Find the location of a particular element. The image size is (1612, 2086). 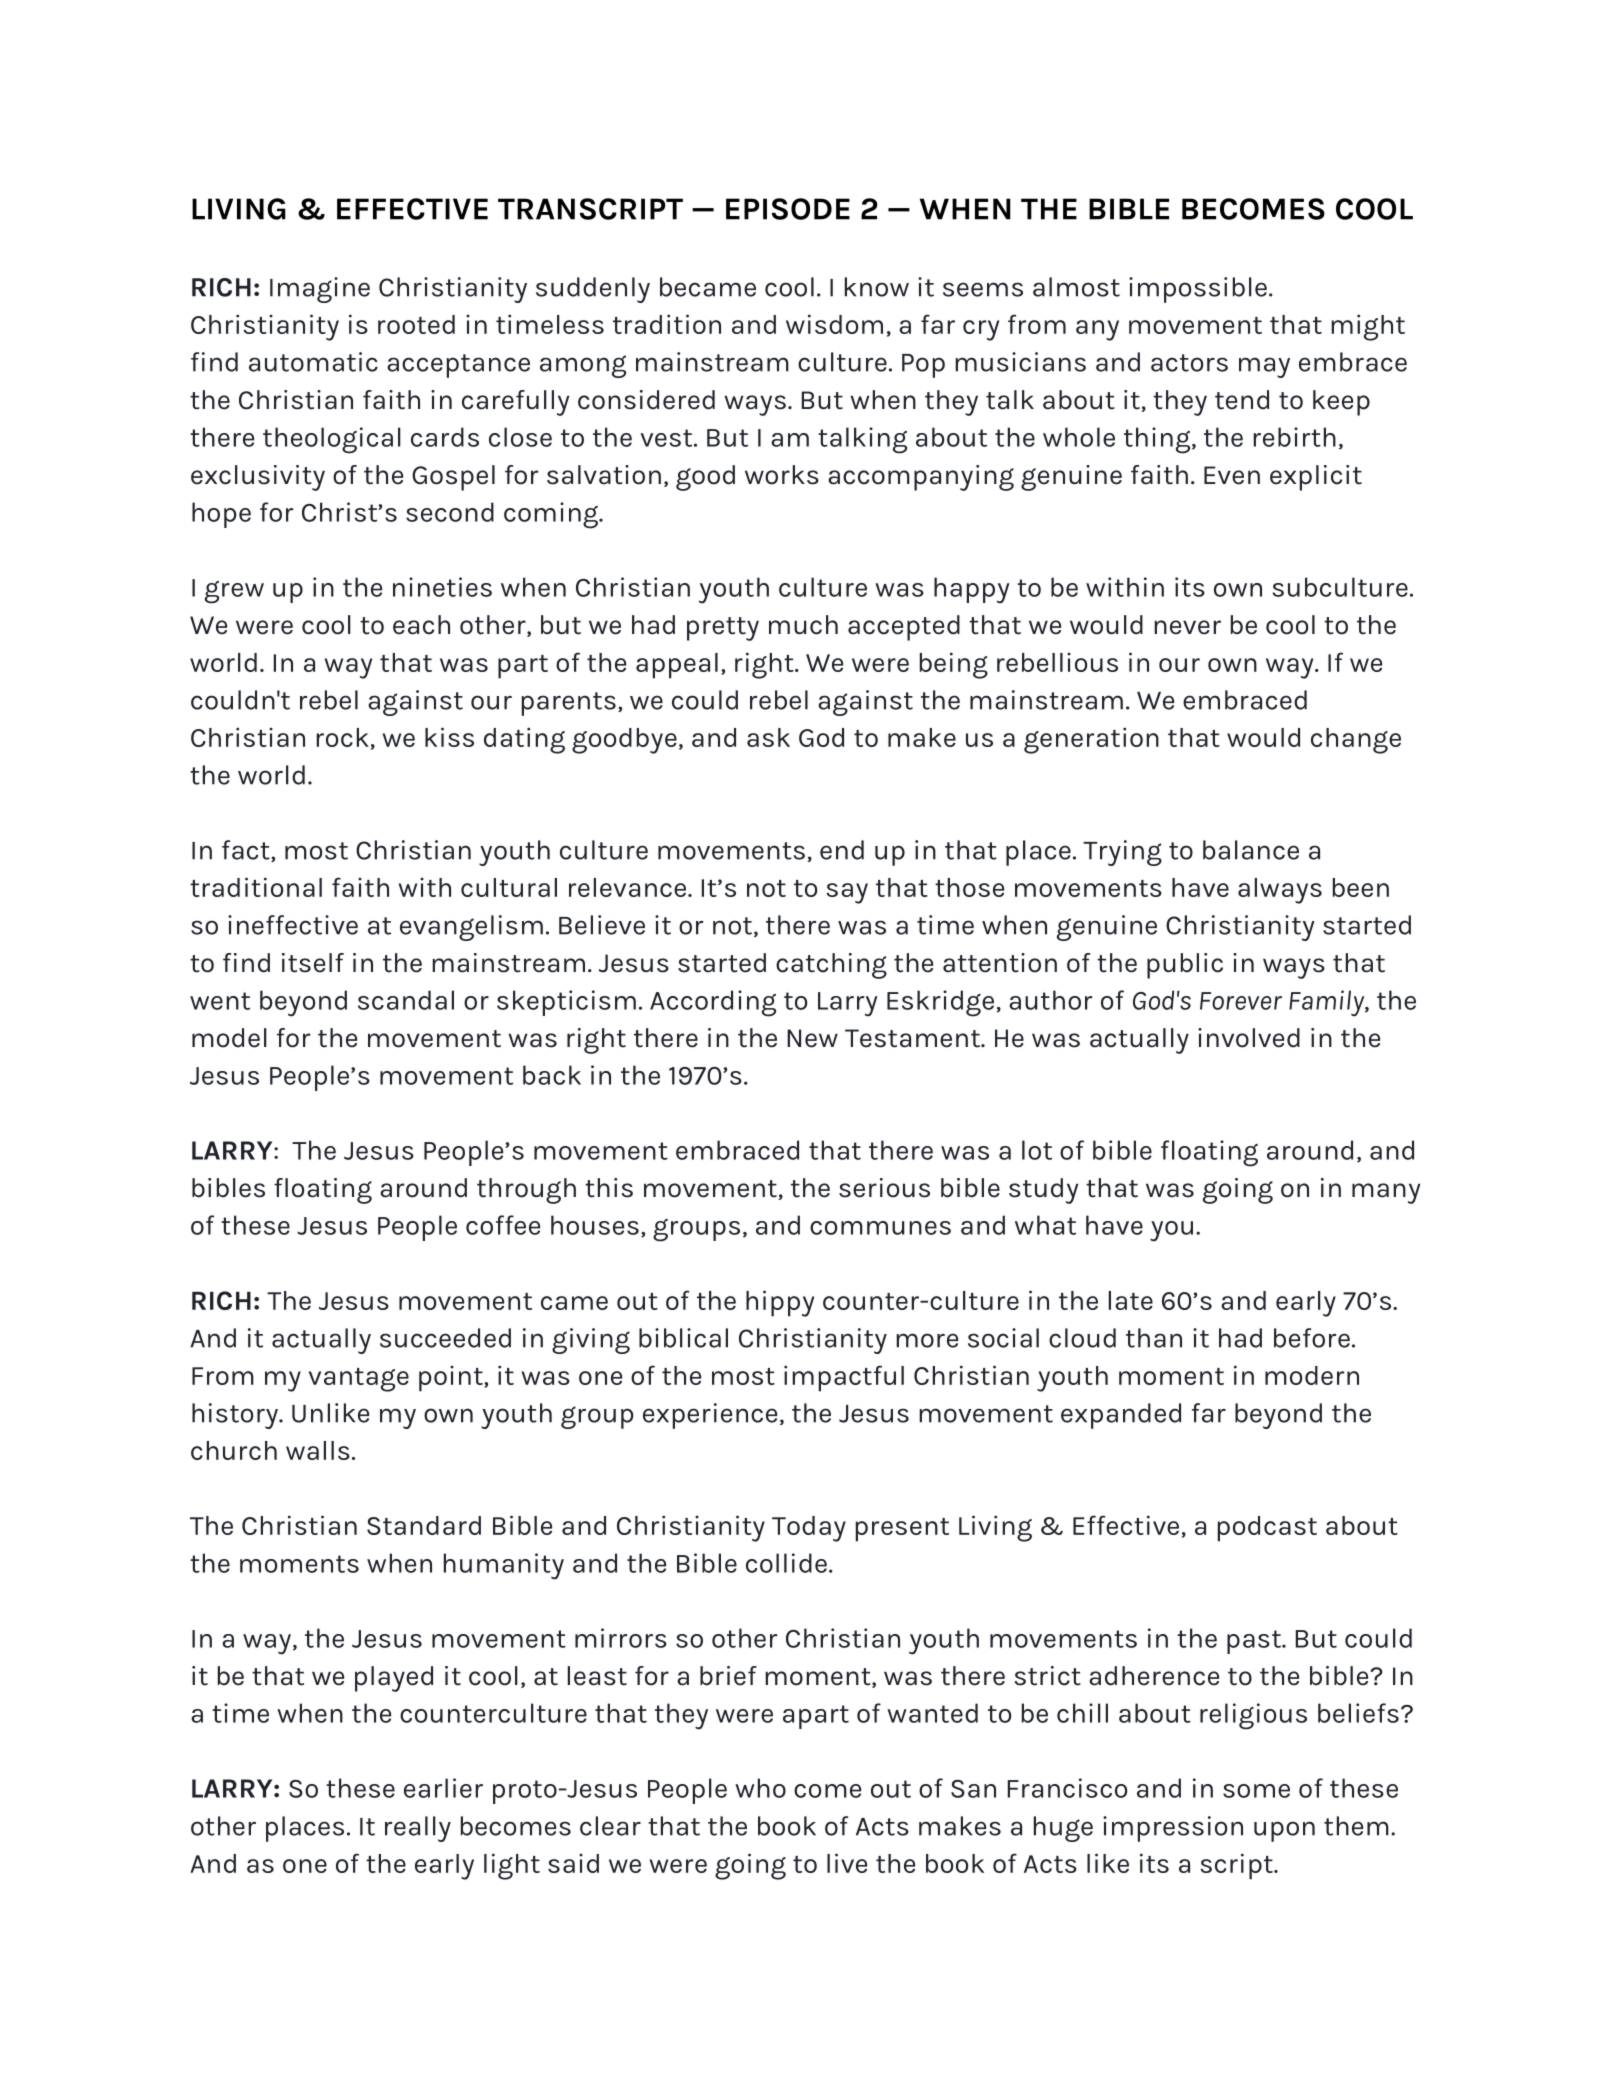

really is located at coordinates (418, 1829).
